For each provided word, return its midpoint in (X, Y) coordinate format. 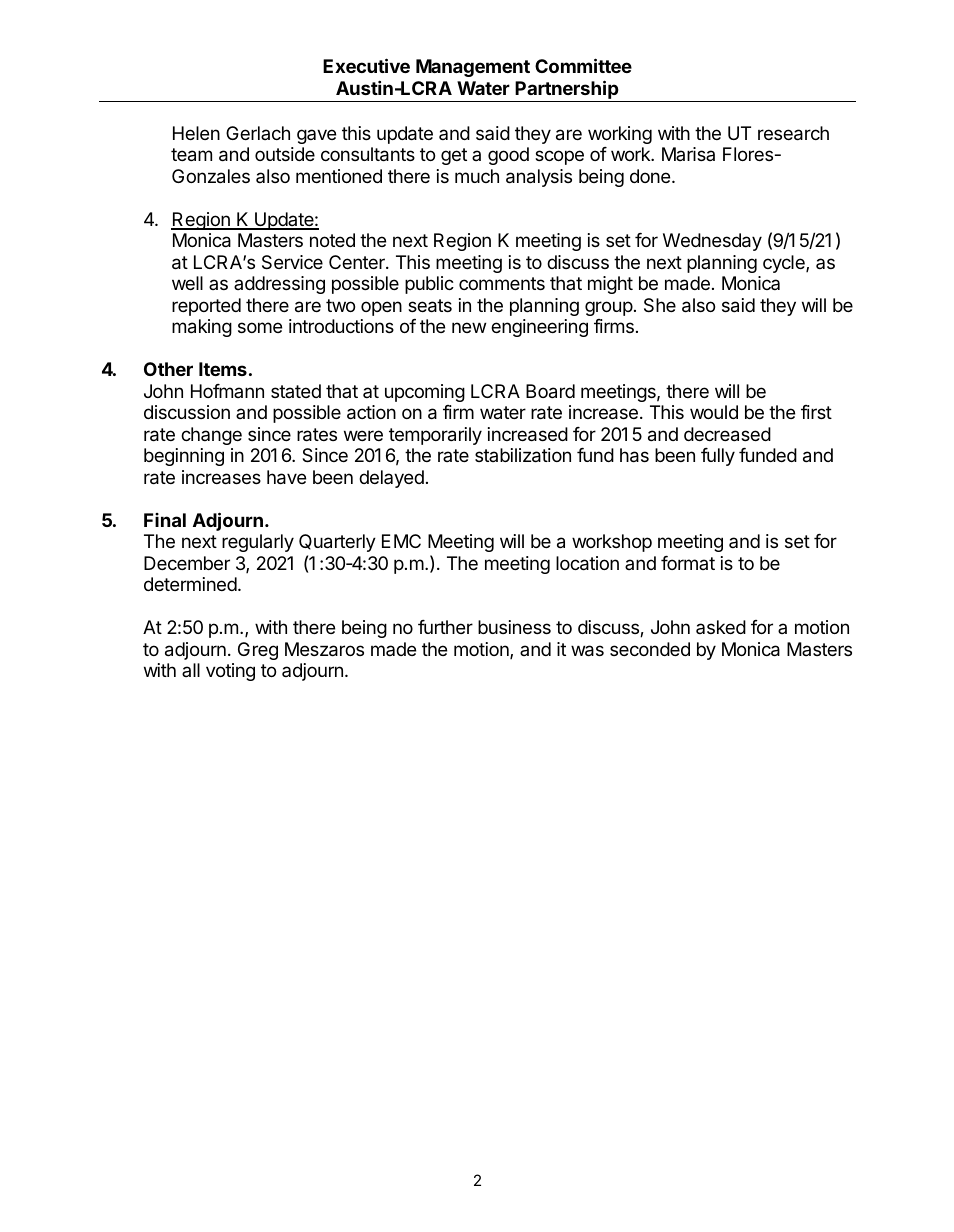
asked (721, 627)
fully (718, 457)
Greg (258, 651)
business (514, 627)
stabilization (523, 455)
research (793, 133)
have (286, 477)
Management (473, 68)
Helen (196, 133)
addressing (279, 285)
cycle (785, 264)
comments (502, 283)
